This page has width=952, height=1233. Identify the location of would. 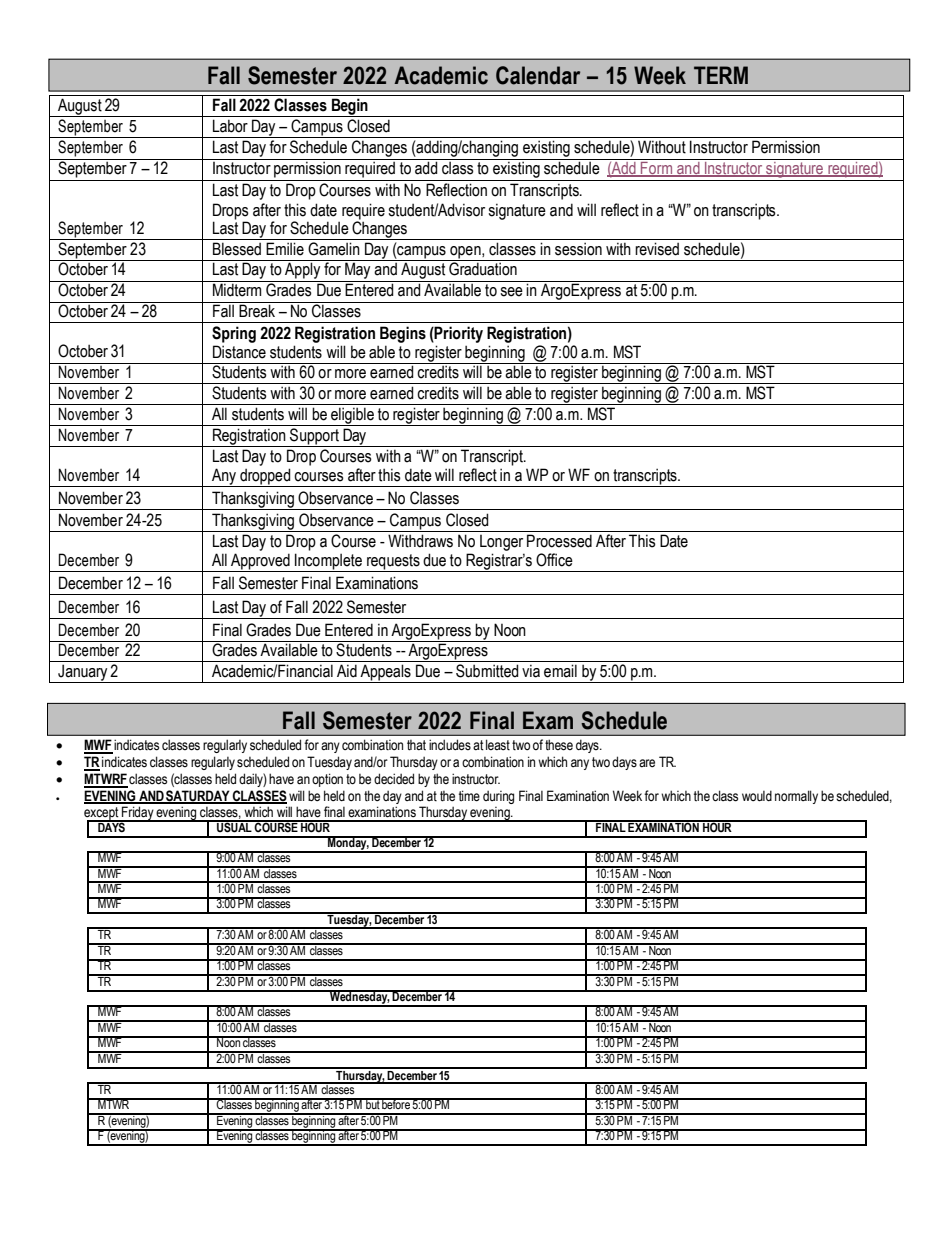
(757, 795).
